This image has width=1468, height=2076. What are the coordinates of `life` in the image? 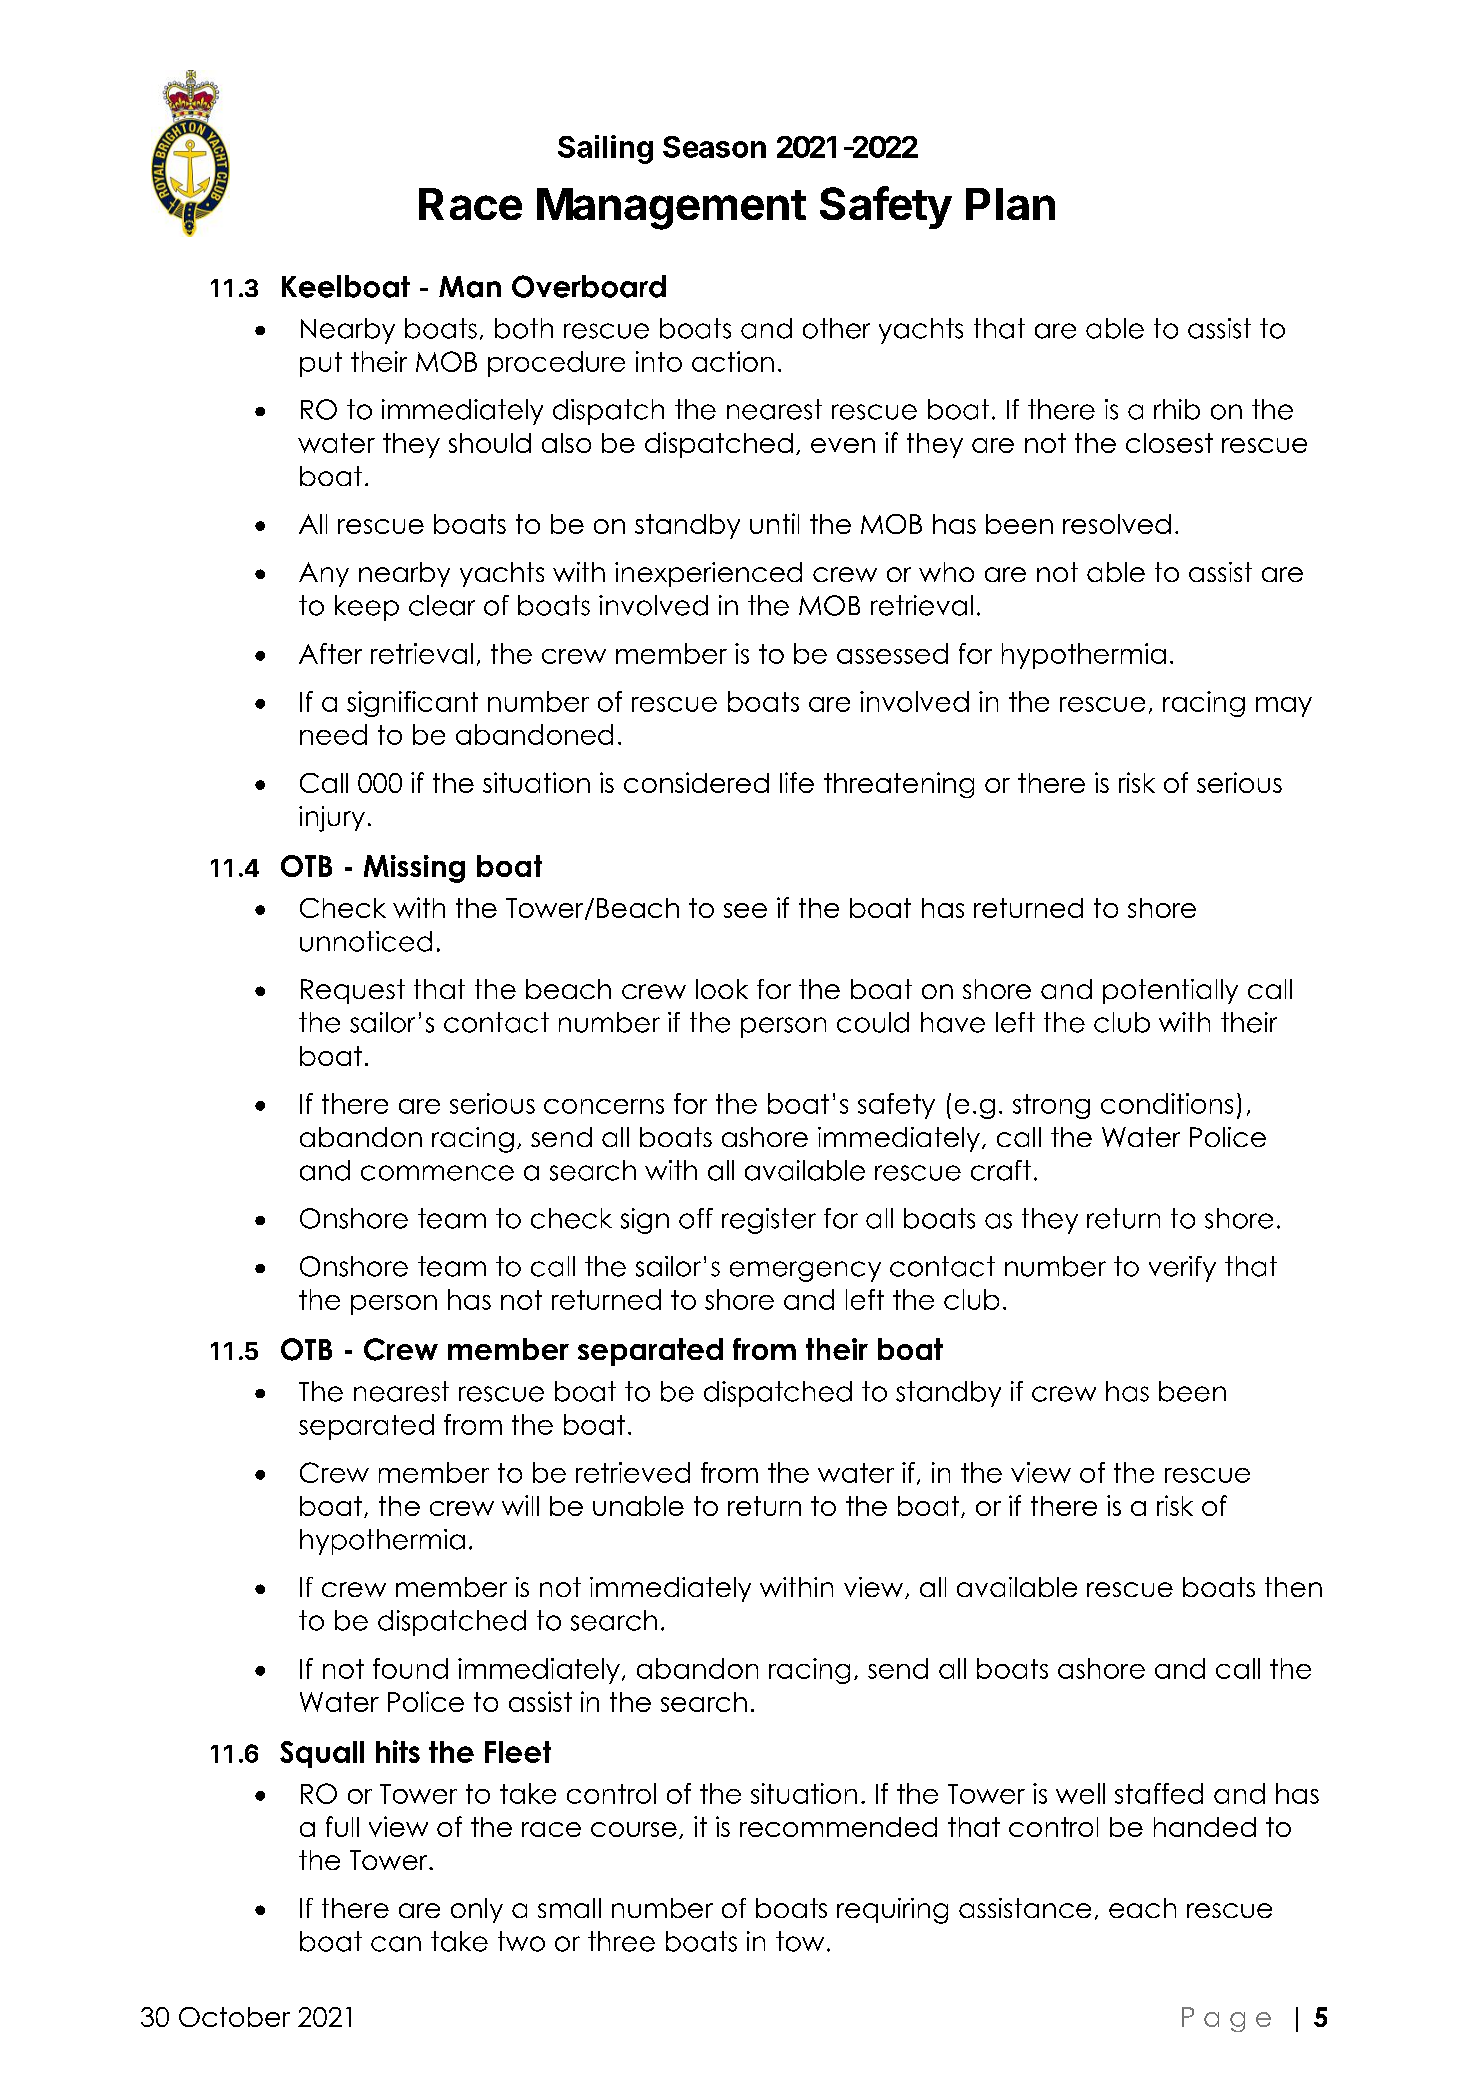 It's located at (797, 782).
